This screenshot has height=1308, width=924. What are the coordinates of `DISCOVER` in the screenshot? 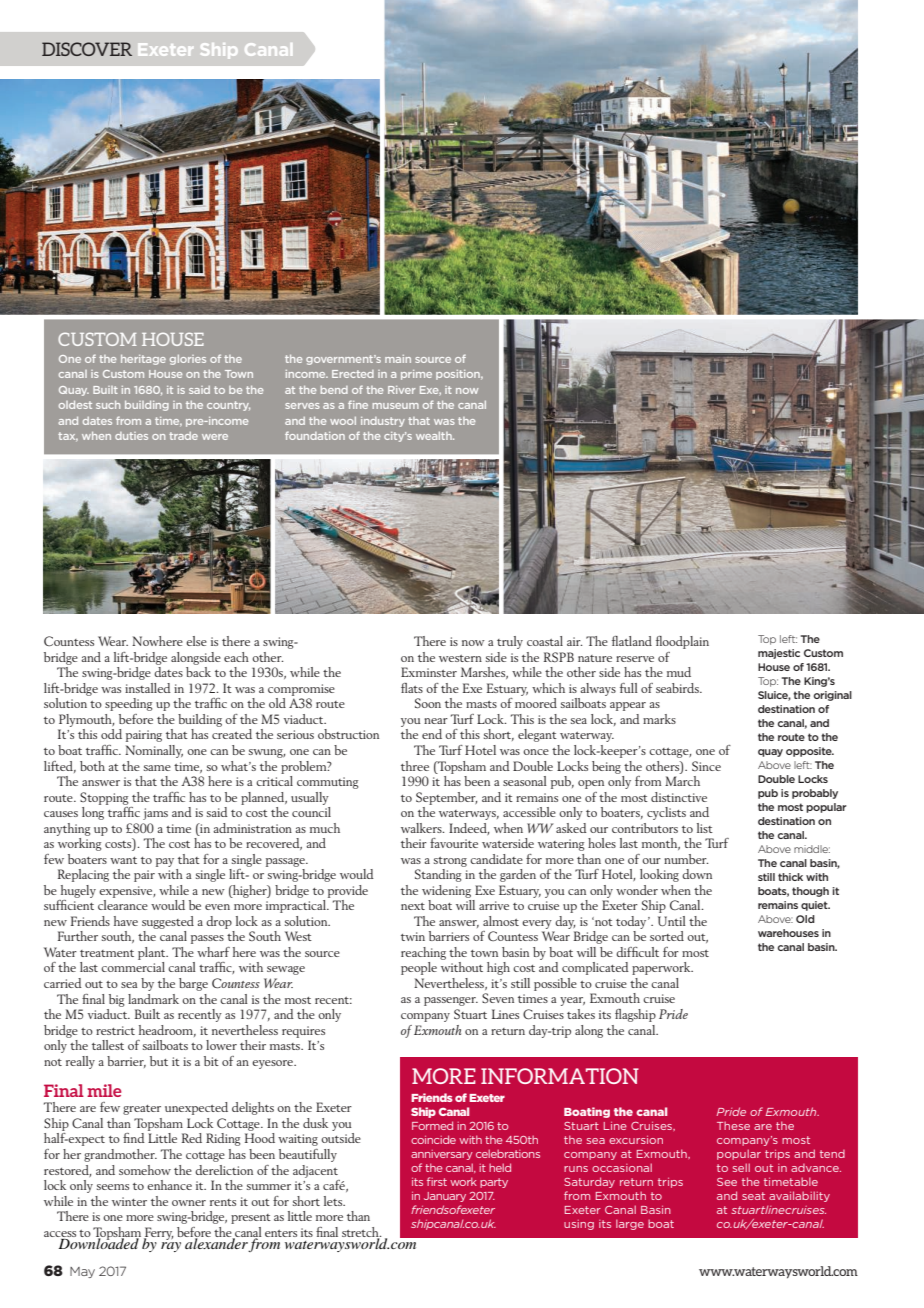 It's located at (87, 49).
